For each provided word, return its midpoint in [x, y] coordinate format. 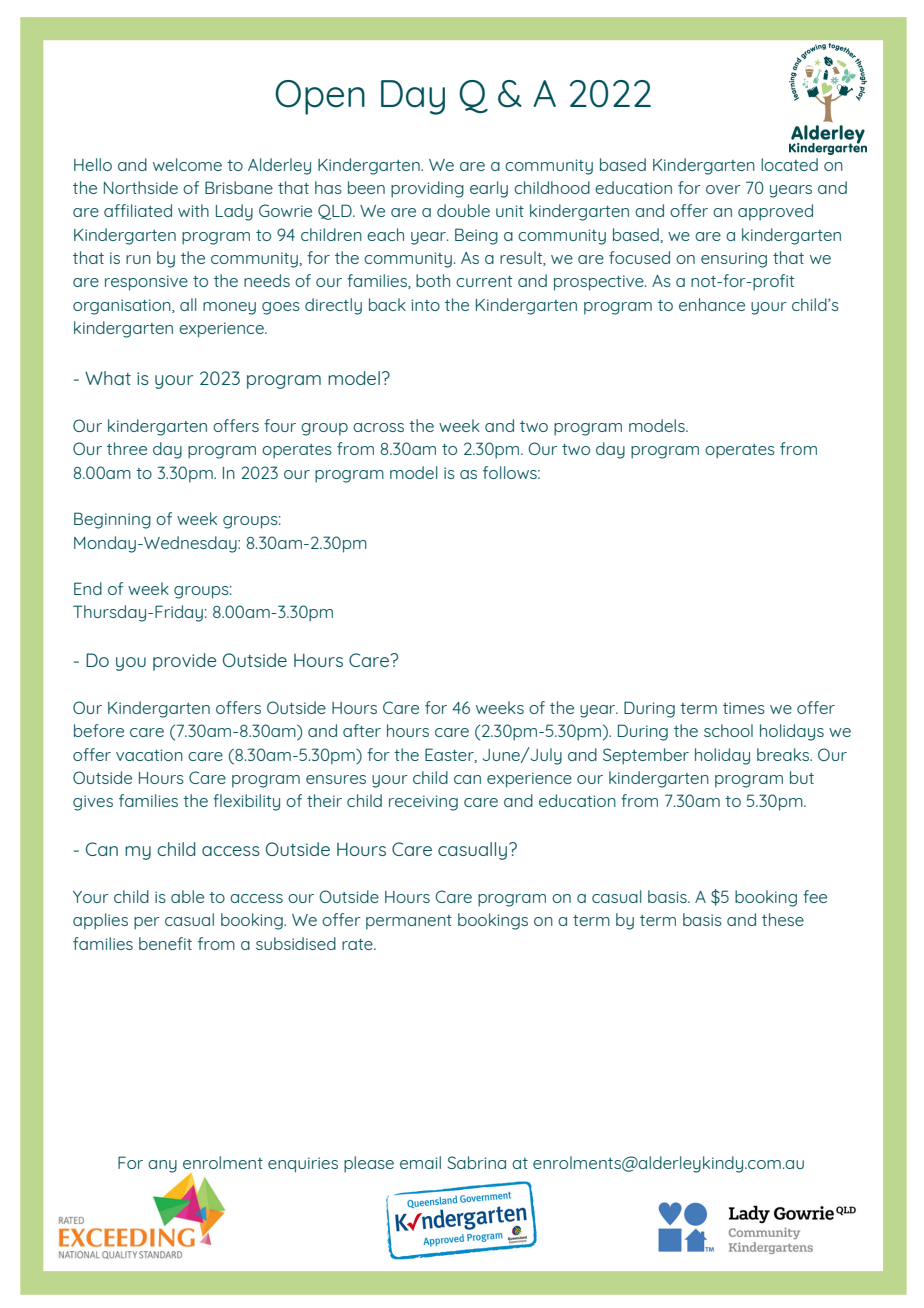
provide [184, 662]
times [744, 708]
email [420, 1162]
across [378, 427]
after [362, 730]
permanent [409, 922]
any [162, 1166]
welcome [187, 164]
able [187, 896]
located [789, 164]
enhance [712, 304]
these [783, 919]
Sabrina [477, 1162]
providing [427, 189]
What [108, 378]
